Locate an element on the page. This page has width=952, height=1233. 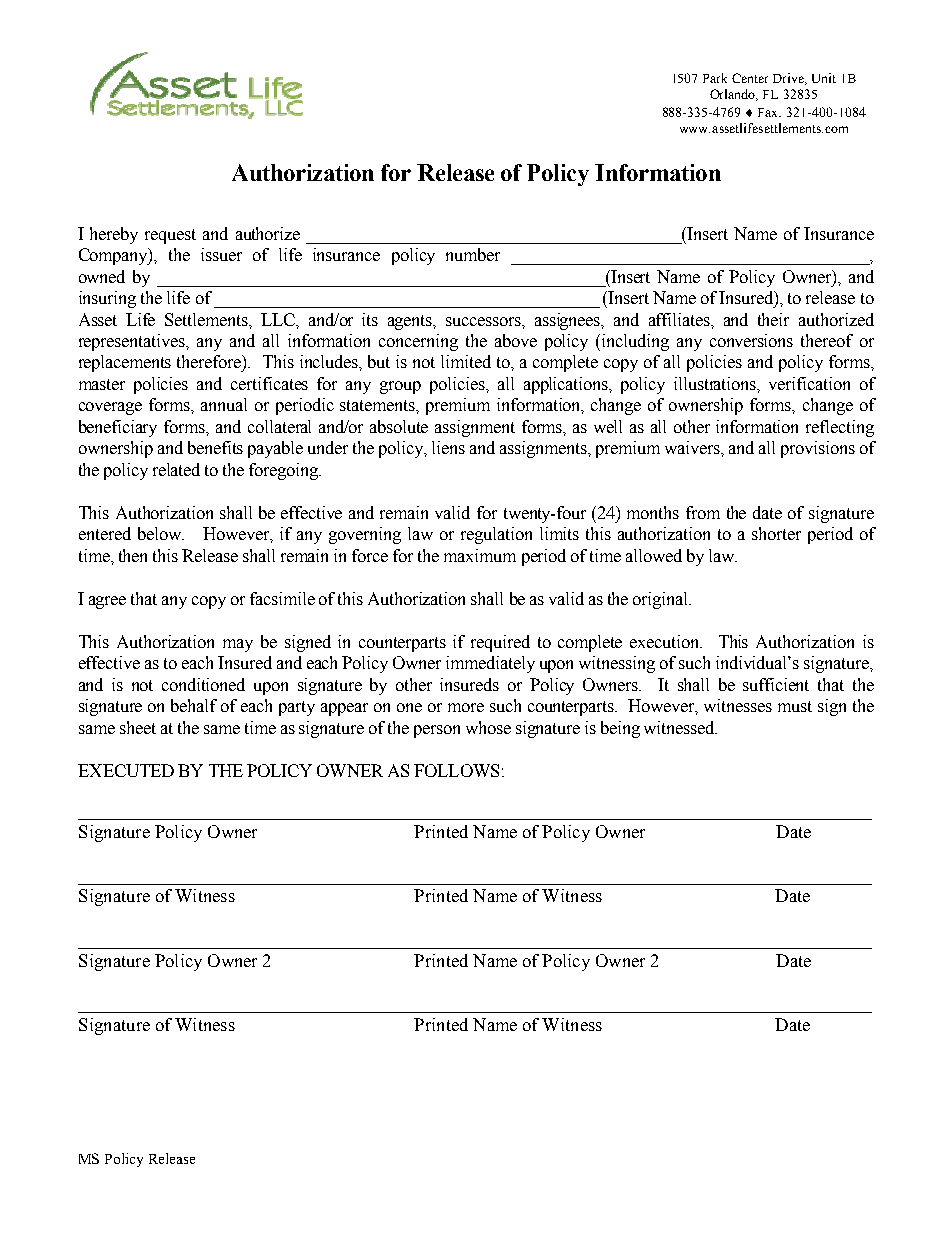
FOLLOWS is located at coordinates (456, 770).
